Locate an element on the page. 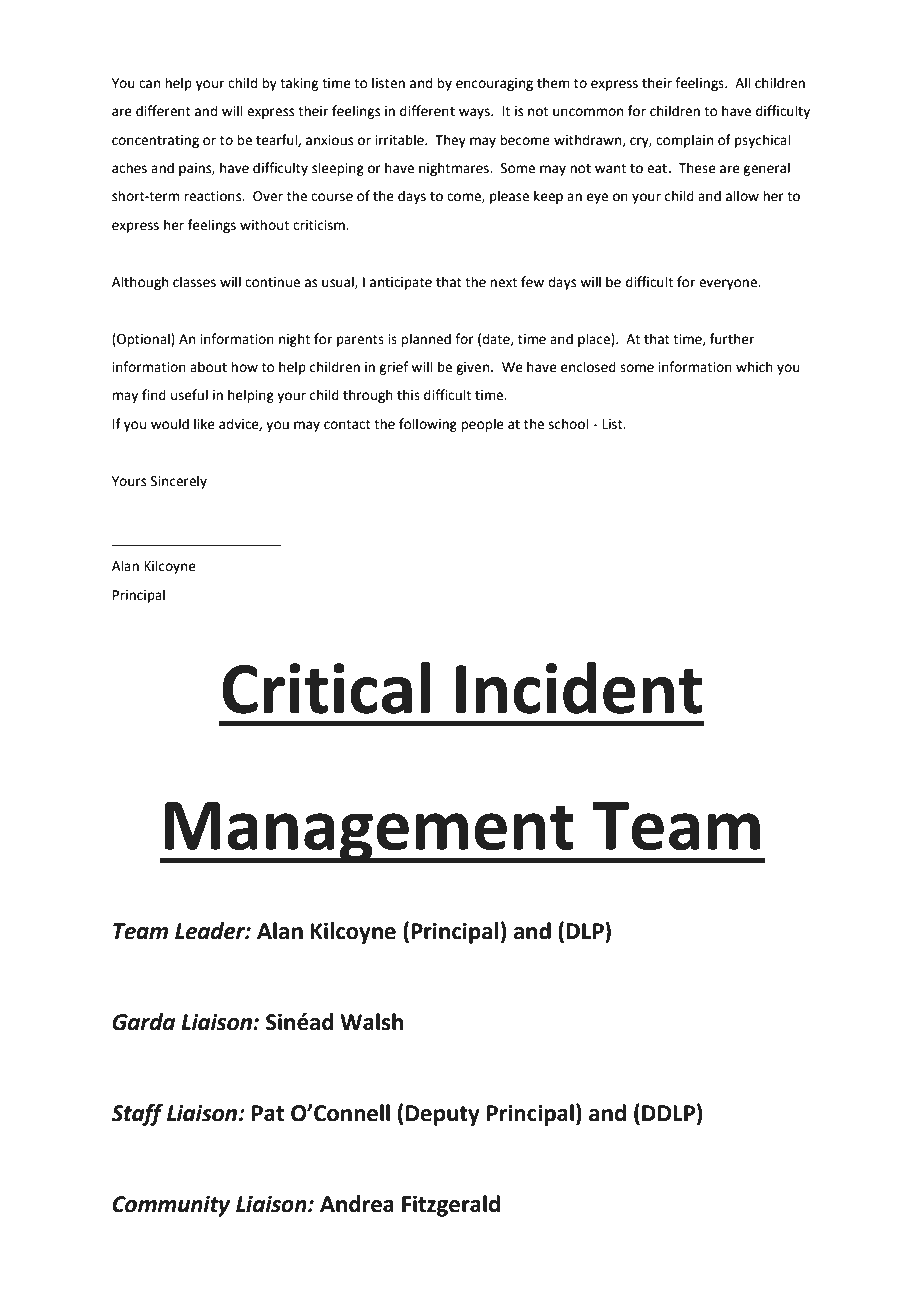 This document has width=924, height=1308. Community is located at coordinates (171, 1206).
